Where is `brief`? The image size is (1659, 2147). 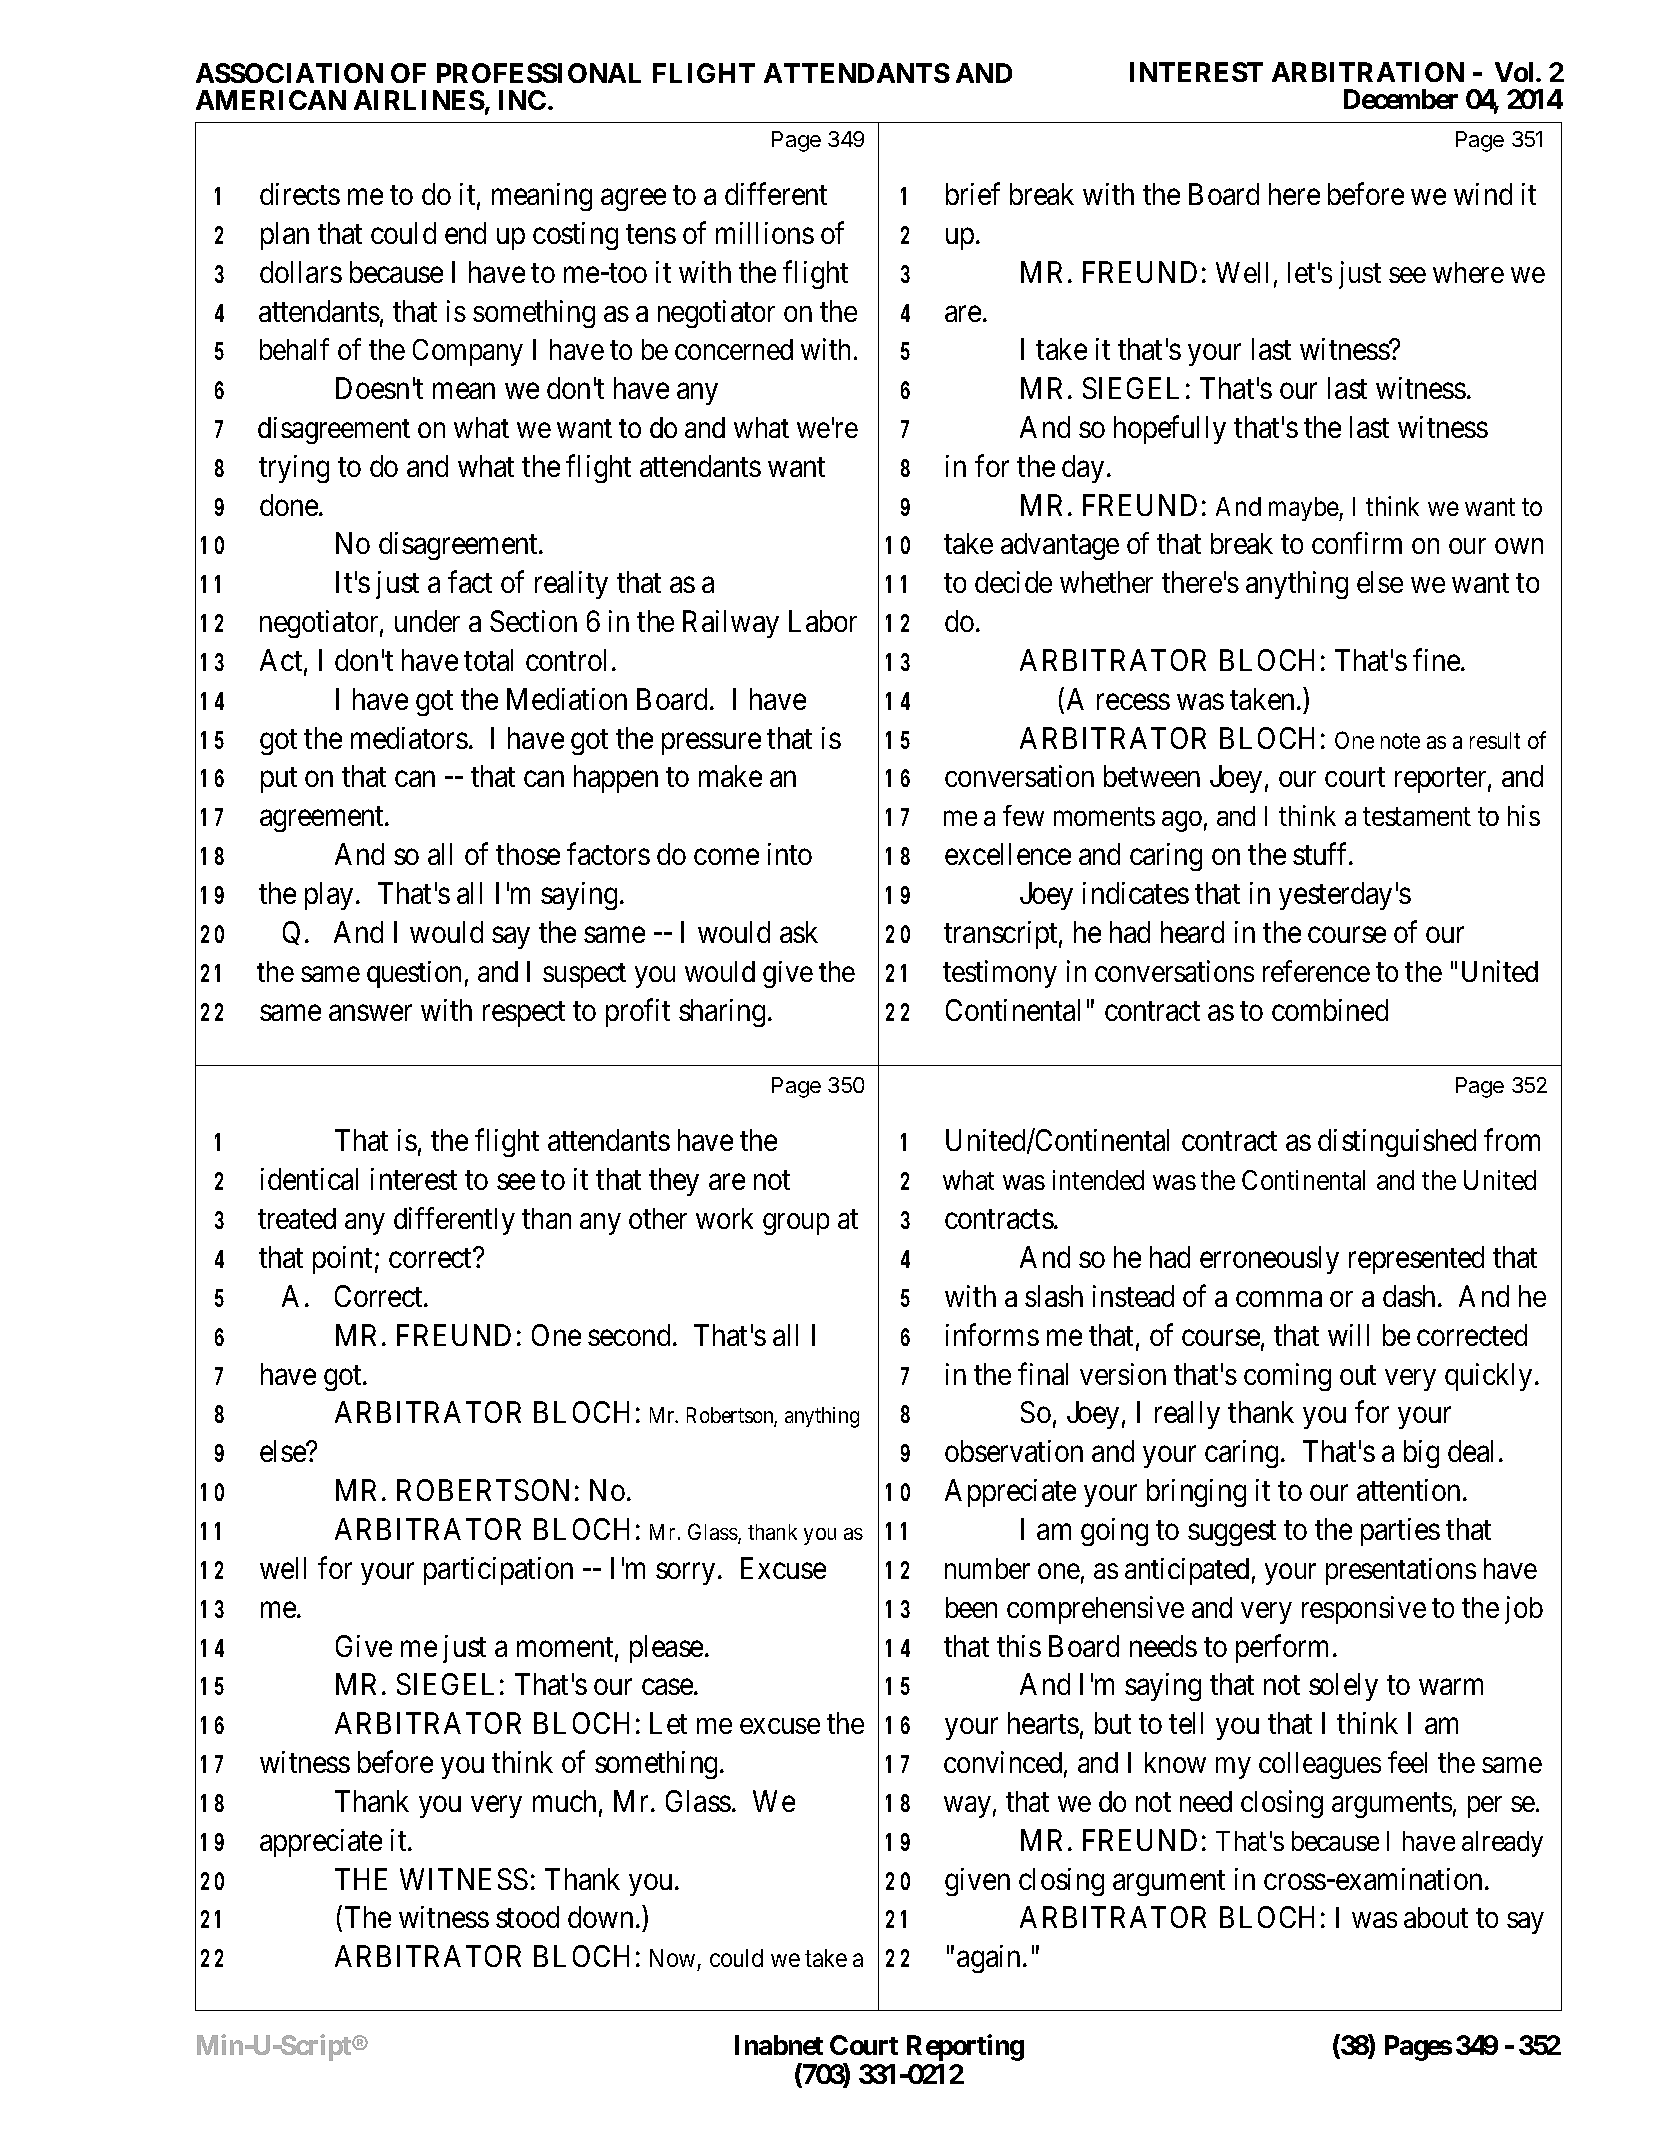
brief is located at coordinates (973, 193).
